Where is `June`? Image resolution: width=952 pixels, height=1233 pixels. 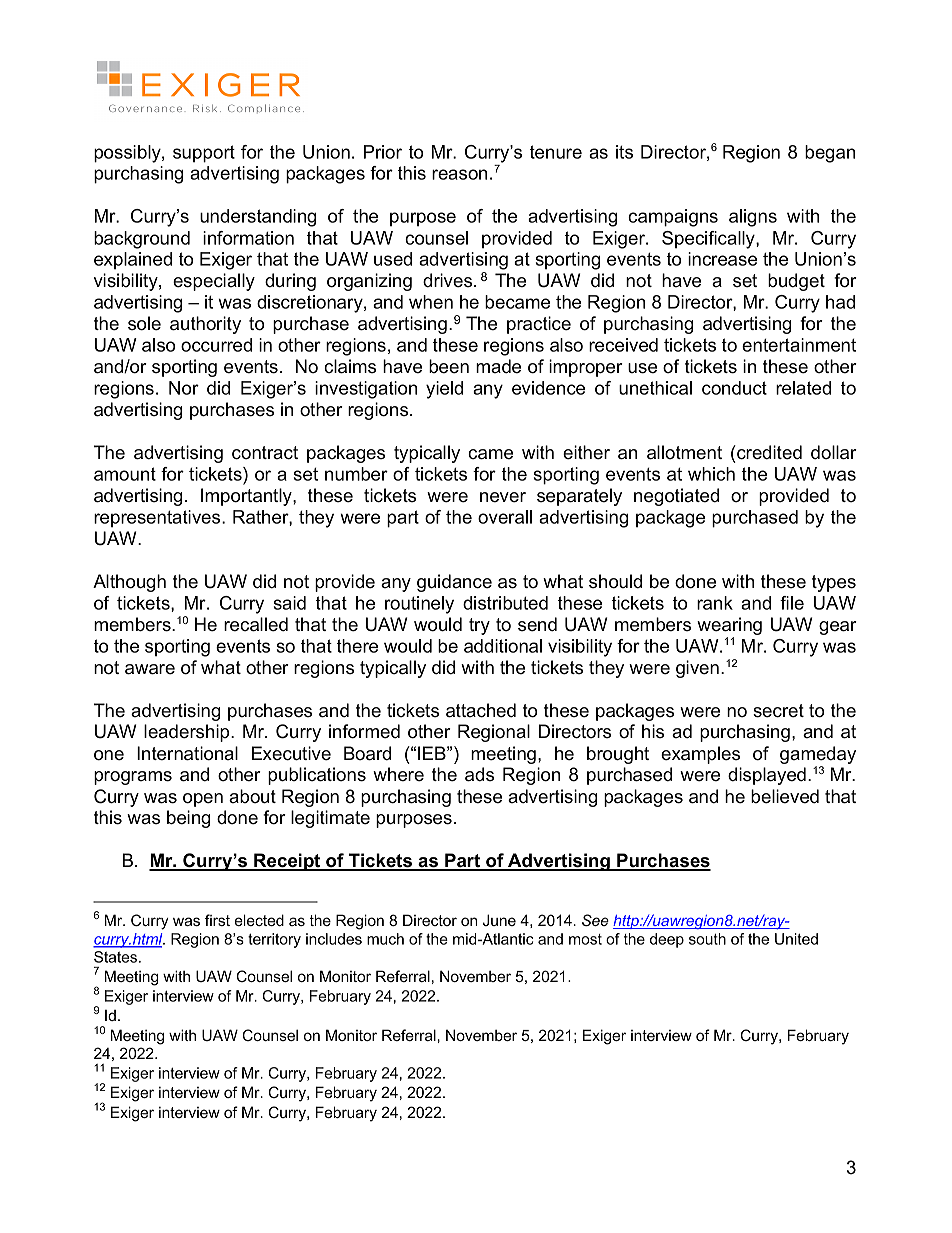 June is located at coordinates (499, 920).
